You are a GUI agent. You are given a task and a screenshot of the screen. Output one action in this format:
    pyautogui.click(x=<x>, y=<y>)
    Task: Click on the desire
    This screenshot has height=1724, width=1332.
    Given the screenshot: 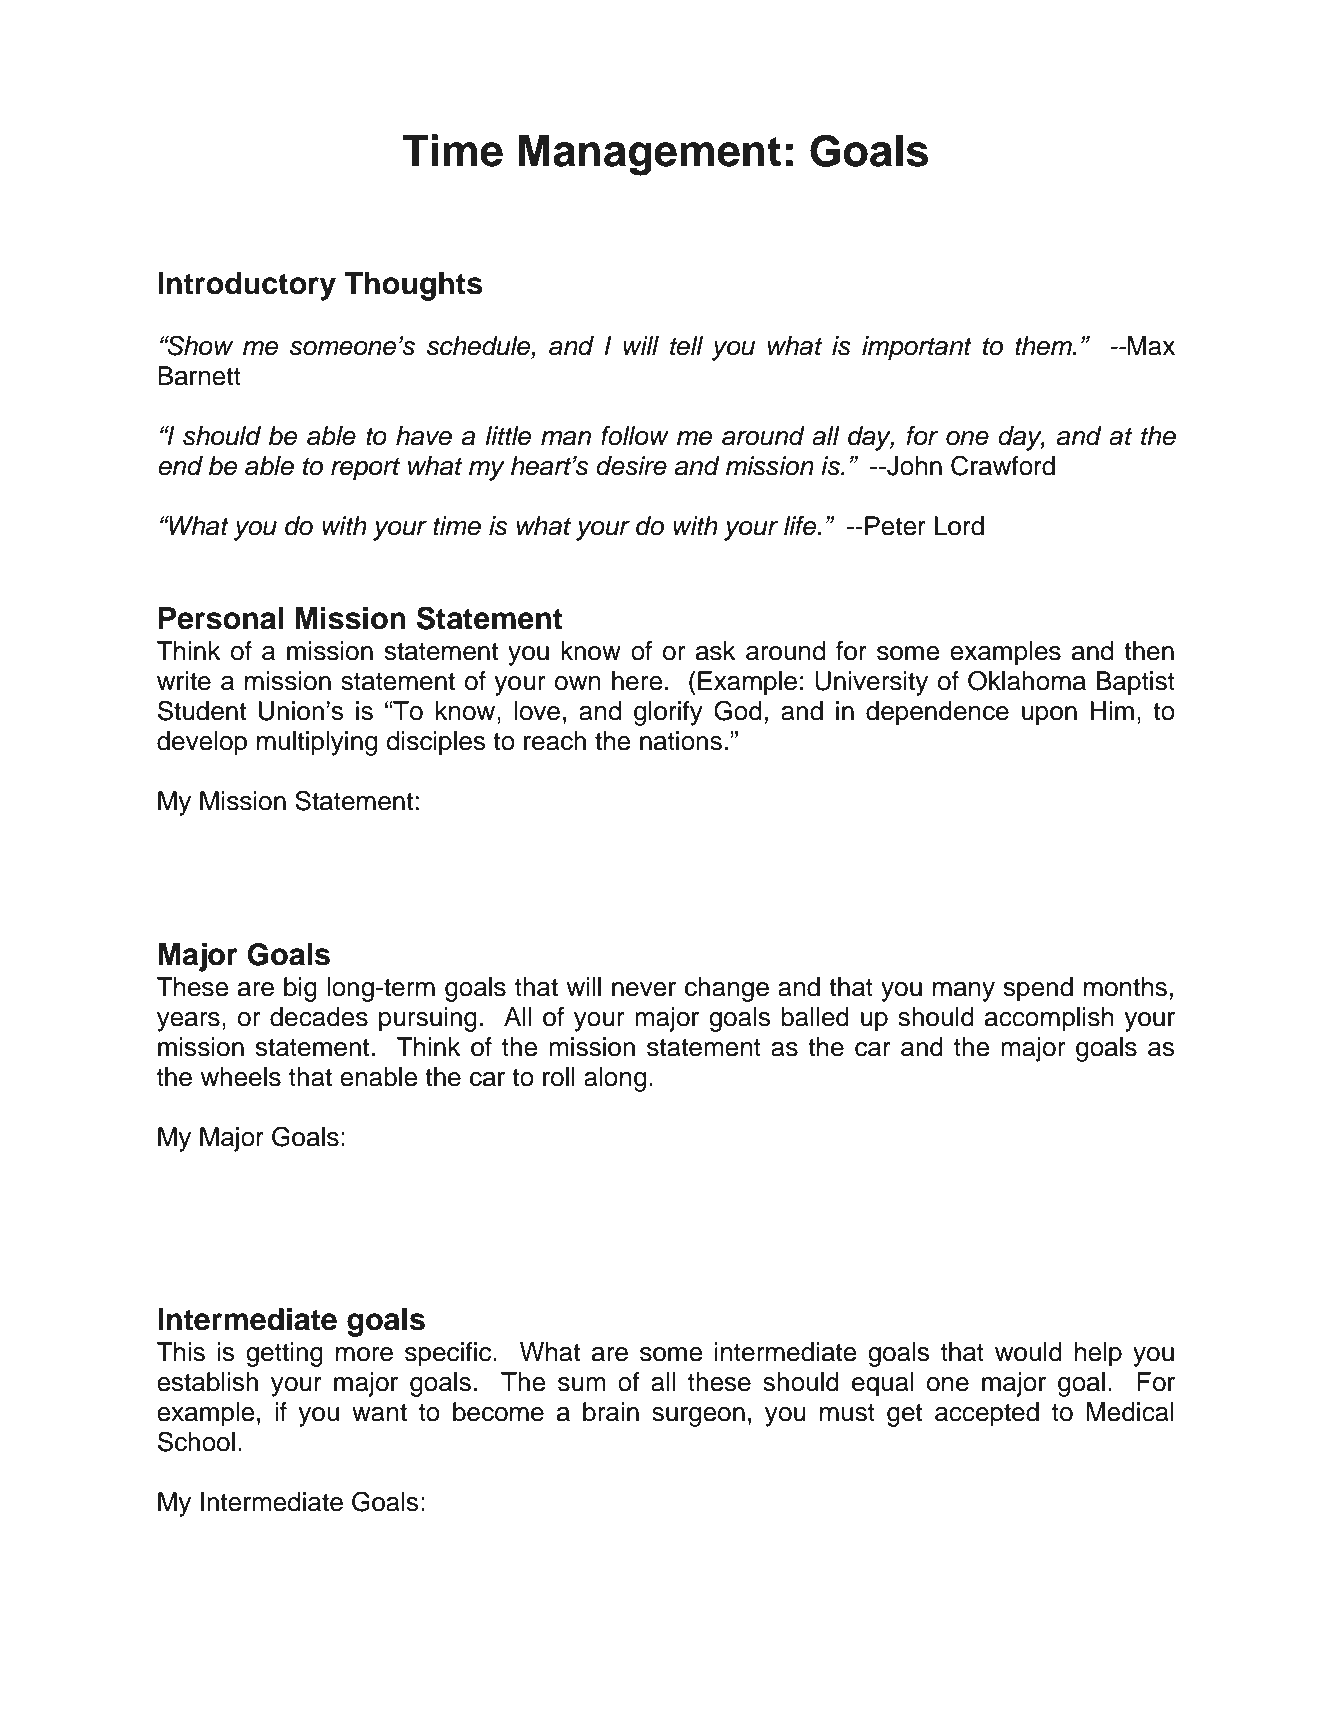 What is the action you would take?
    pyautogui.click(x=631, y=466)
